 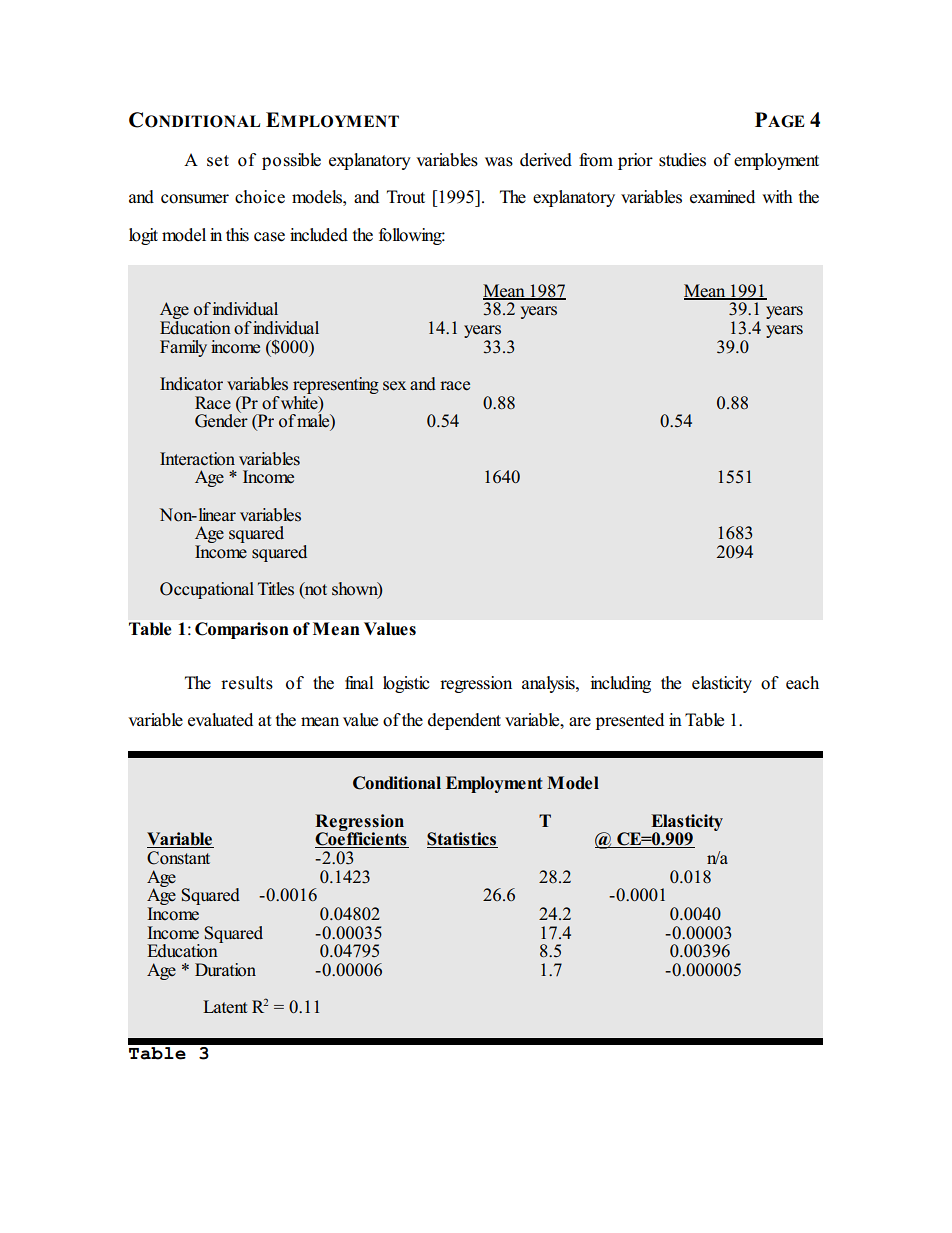 What do you see at coordinates (722, 197) in the screenshot?
I see `examined` at bounding box center [722, 197].
